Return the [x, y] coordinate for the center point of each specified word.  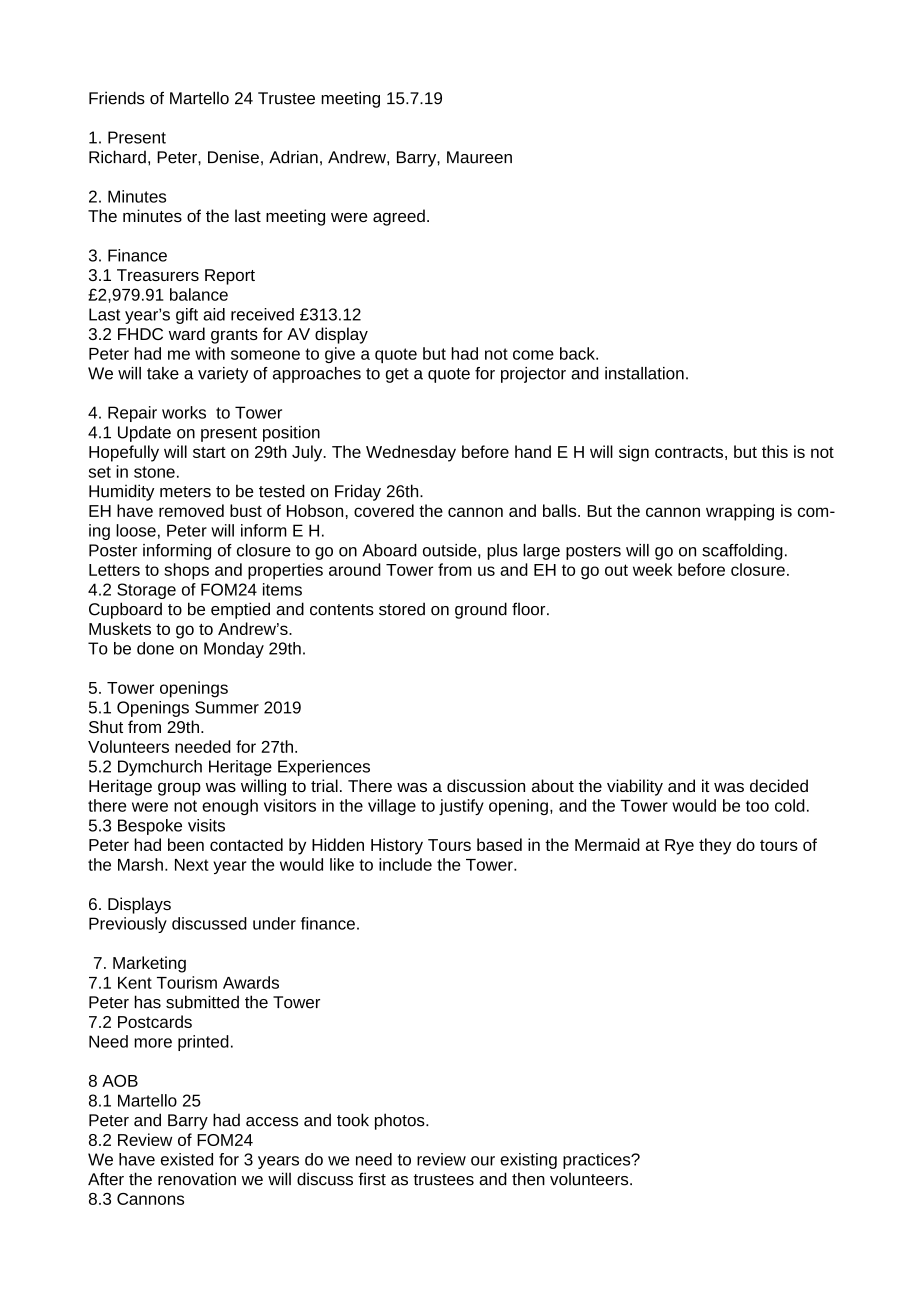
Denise [233, 157]
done [155, 648]
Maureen [479, 157]
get [397, 375]
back [578, 353]
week [653, 569]
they [715, 846]
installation [644, 373]
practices [598, 1161]
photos [401, 1121]
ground [481, 610]
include [405, 864]
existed [187, 1159]
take [163, 373]
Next [192, 865]
